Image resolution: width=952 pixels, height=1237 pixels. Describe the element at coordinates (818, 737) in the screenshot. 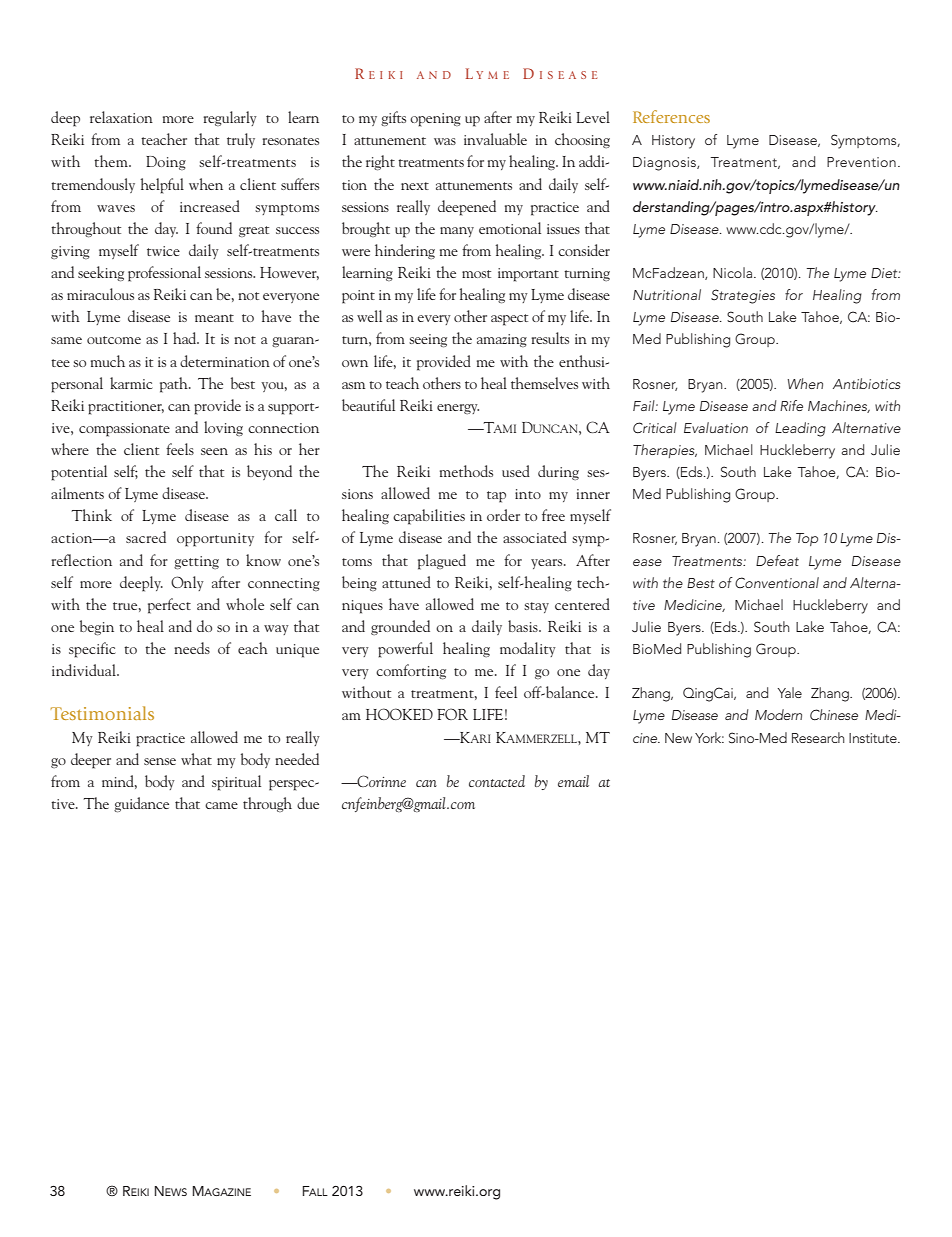

I see `Research` at that location.
